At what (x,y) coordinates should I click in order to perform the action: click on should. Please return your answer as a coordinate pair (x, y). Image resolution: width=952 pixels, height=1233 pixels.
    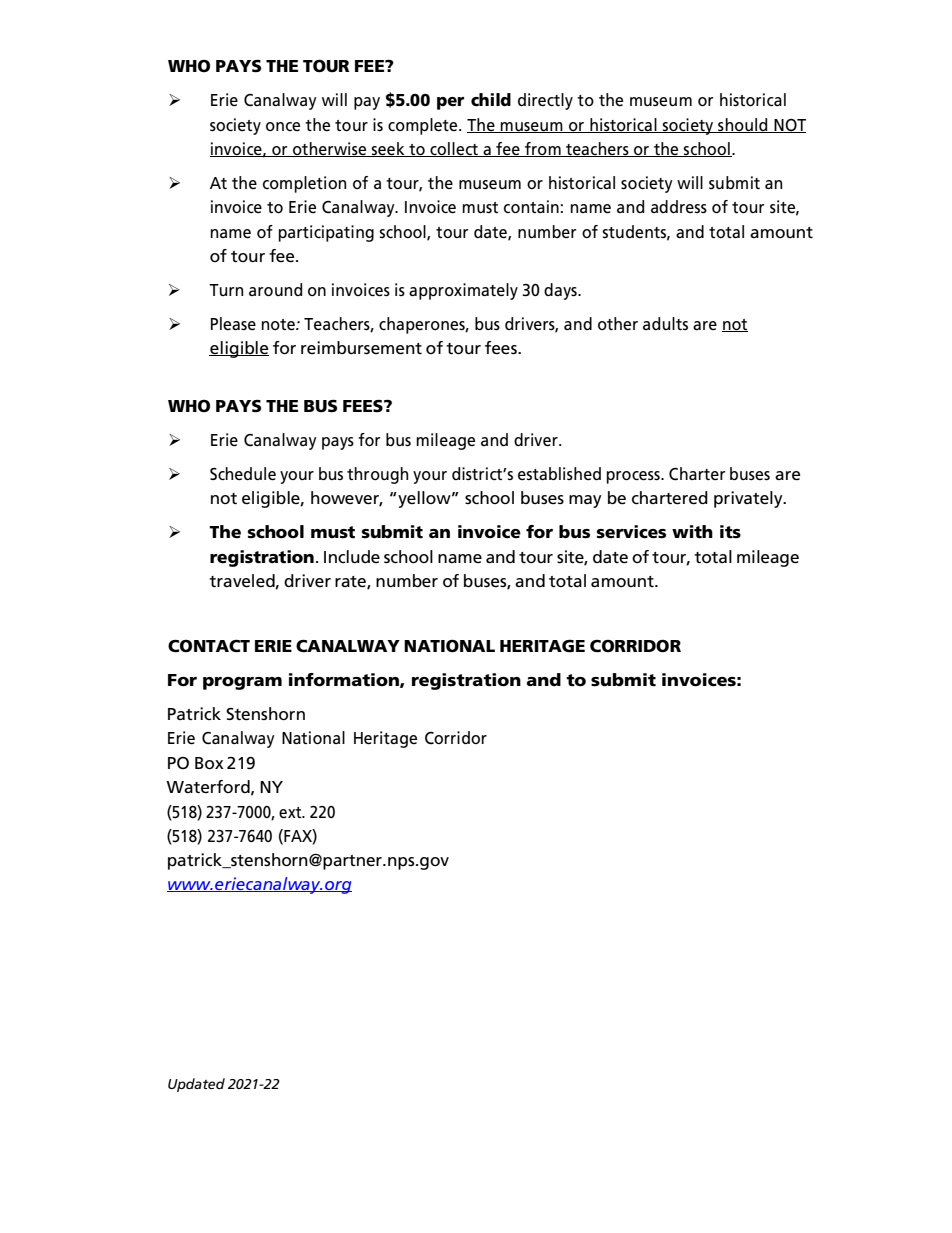
    Looking at the image, I should click on (743, 125).
